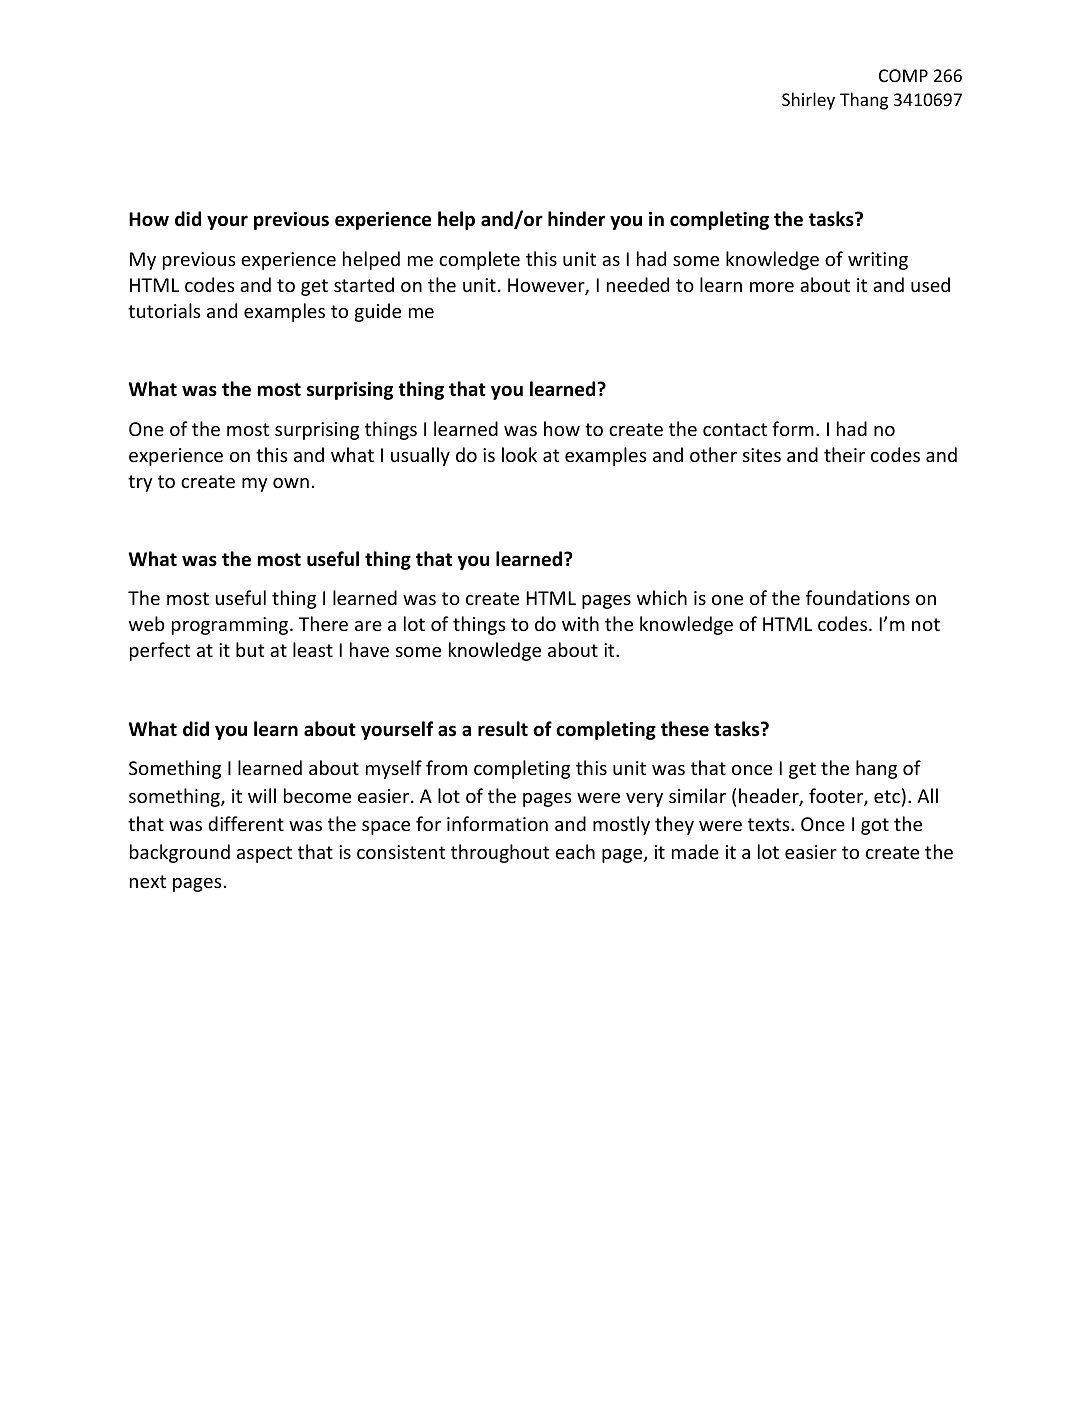  Describe the element at coordinates (264, 854) in the image. I see `aspect` at that location.
